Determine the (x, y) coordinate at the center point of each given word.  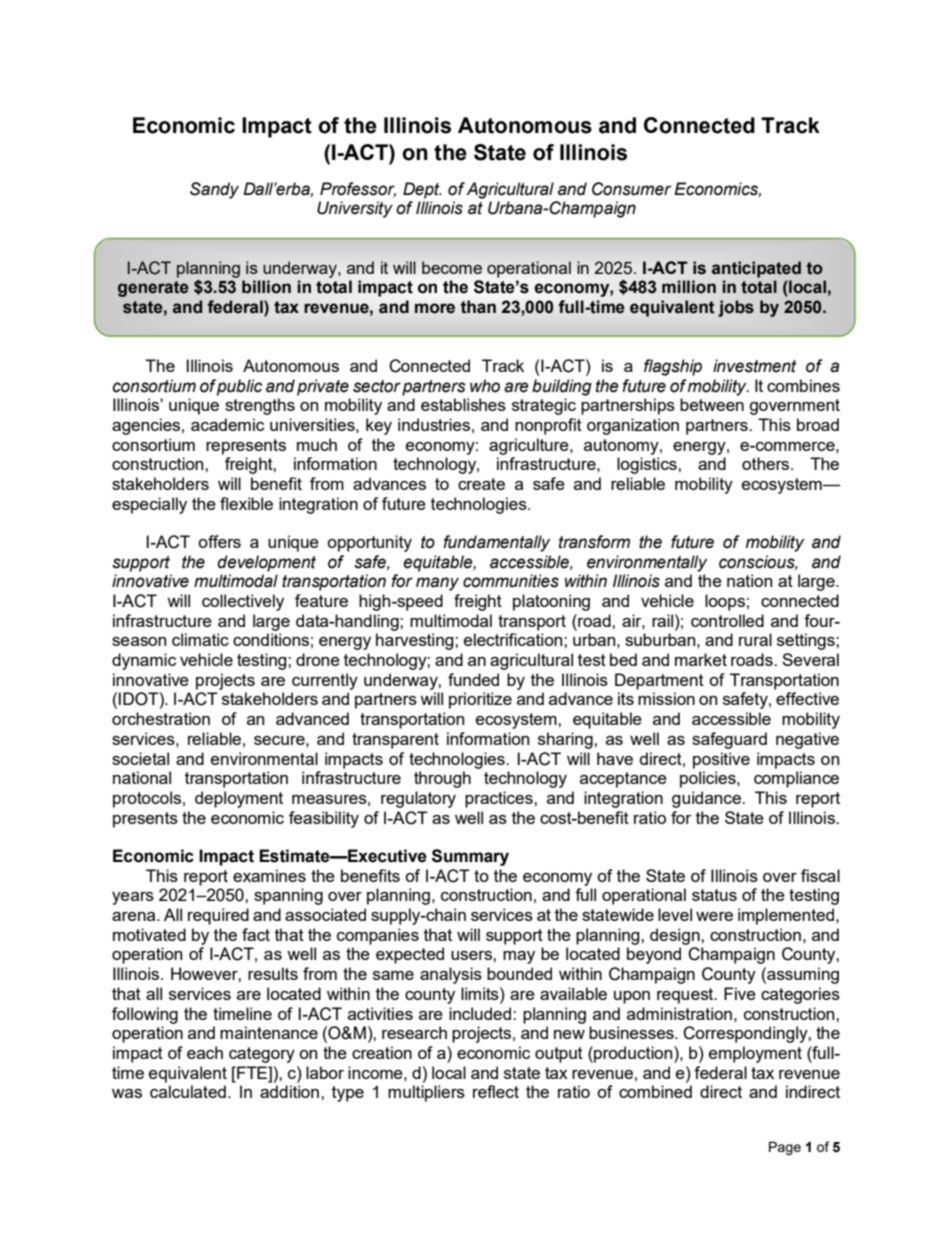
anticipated (756, 269)
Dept (422, 190)
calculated (188, 1091)
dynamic (144, 661)
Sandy (214, 190)
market (701, 659)
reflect (496, 1091)
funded (473, 679)
